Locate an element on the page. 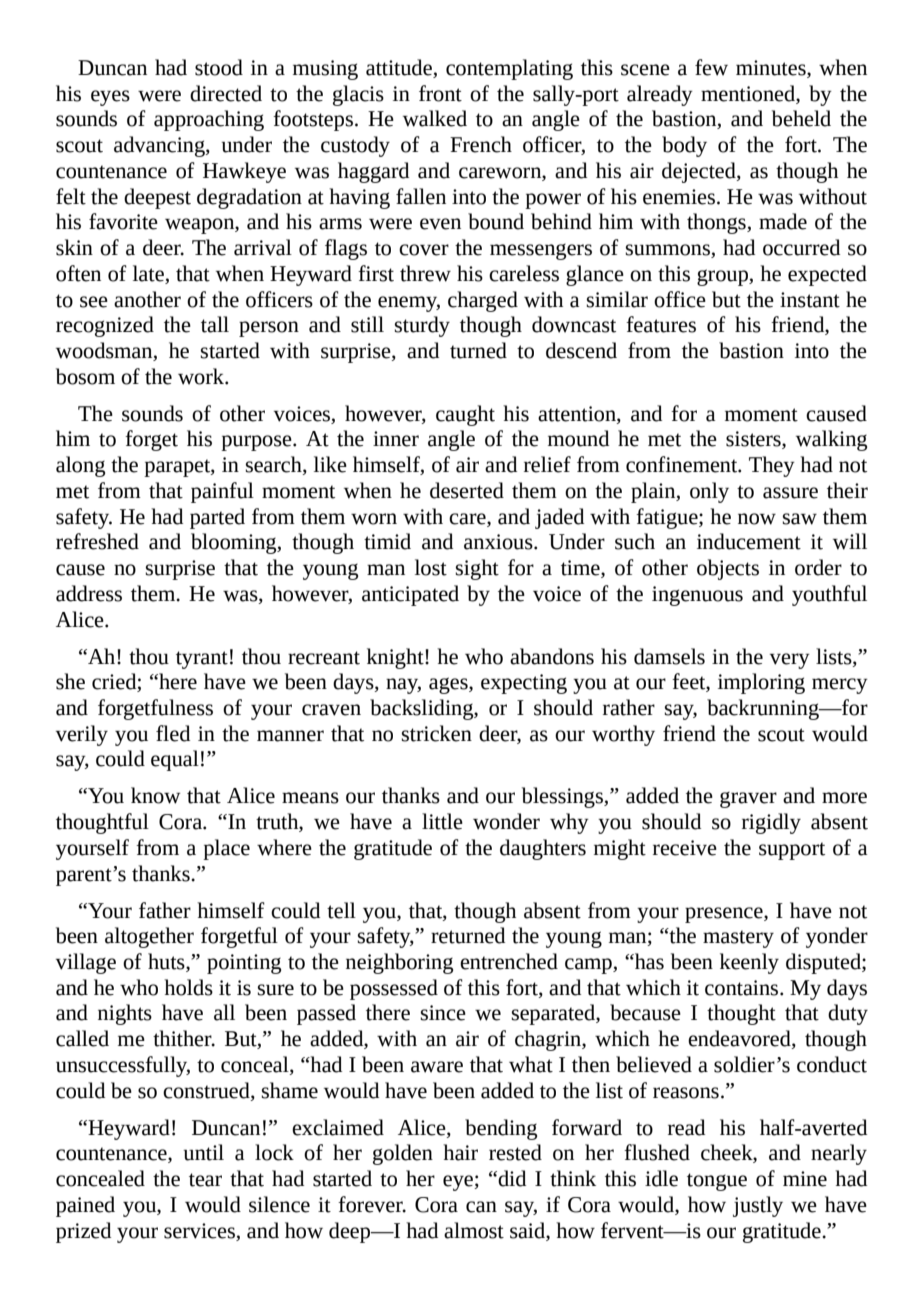 The width and height of the image is (924, 1308). little is located at coordinates (442, 821).
